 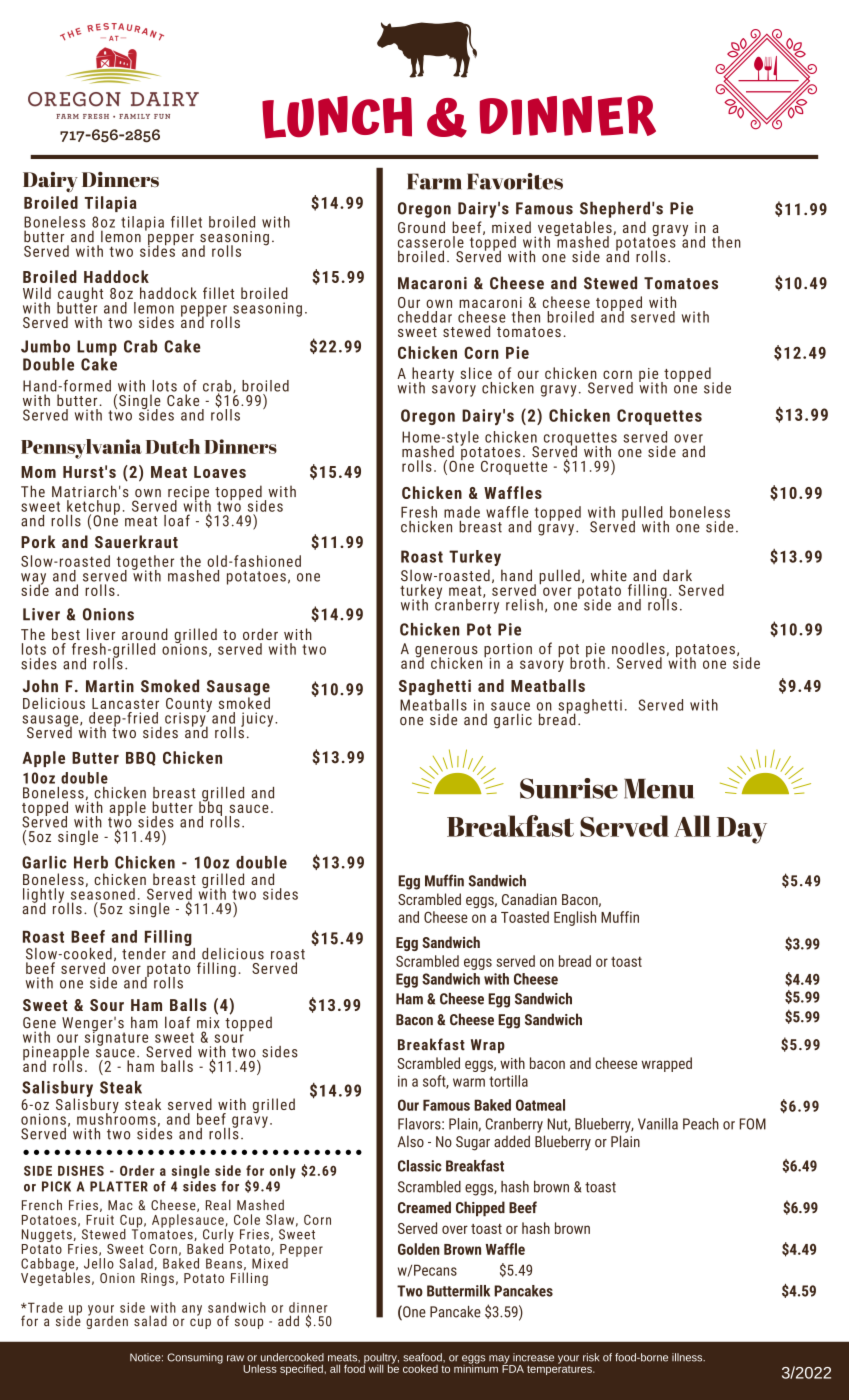 What do you see at coordinates (462, 512) in the document?
I see `made` at bounding box center [462, 512].
